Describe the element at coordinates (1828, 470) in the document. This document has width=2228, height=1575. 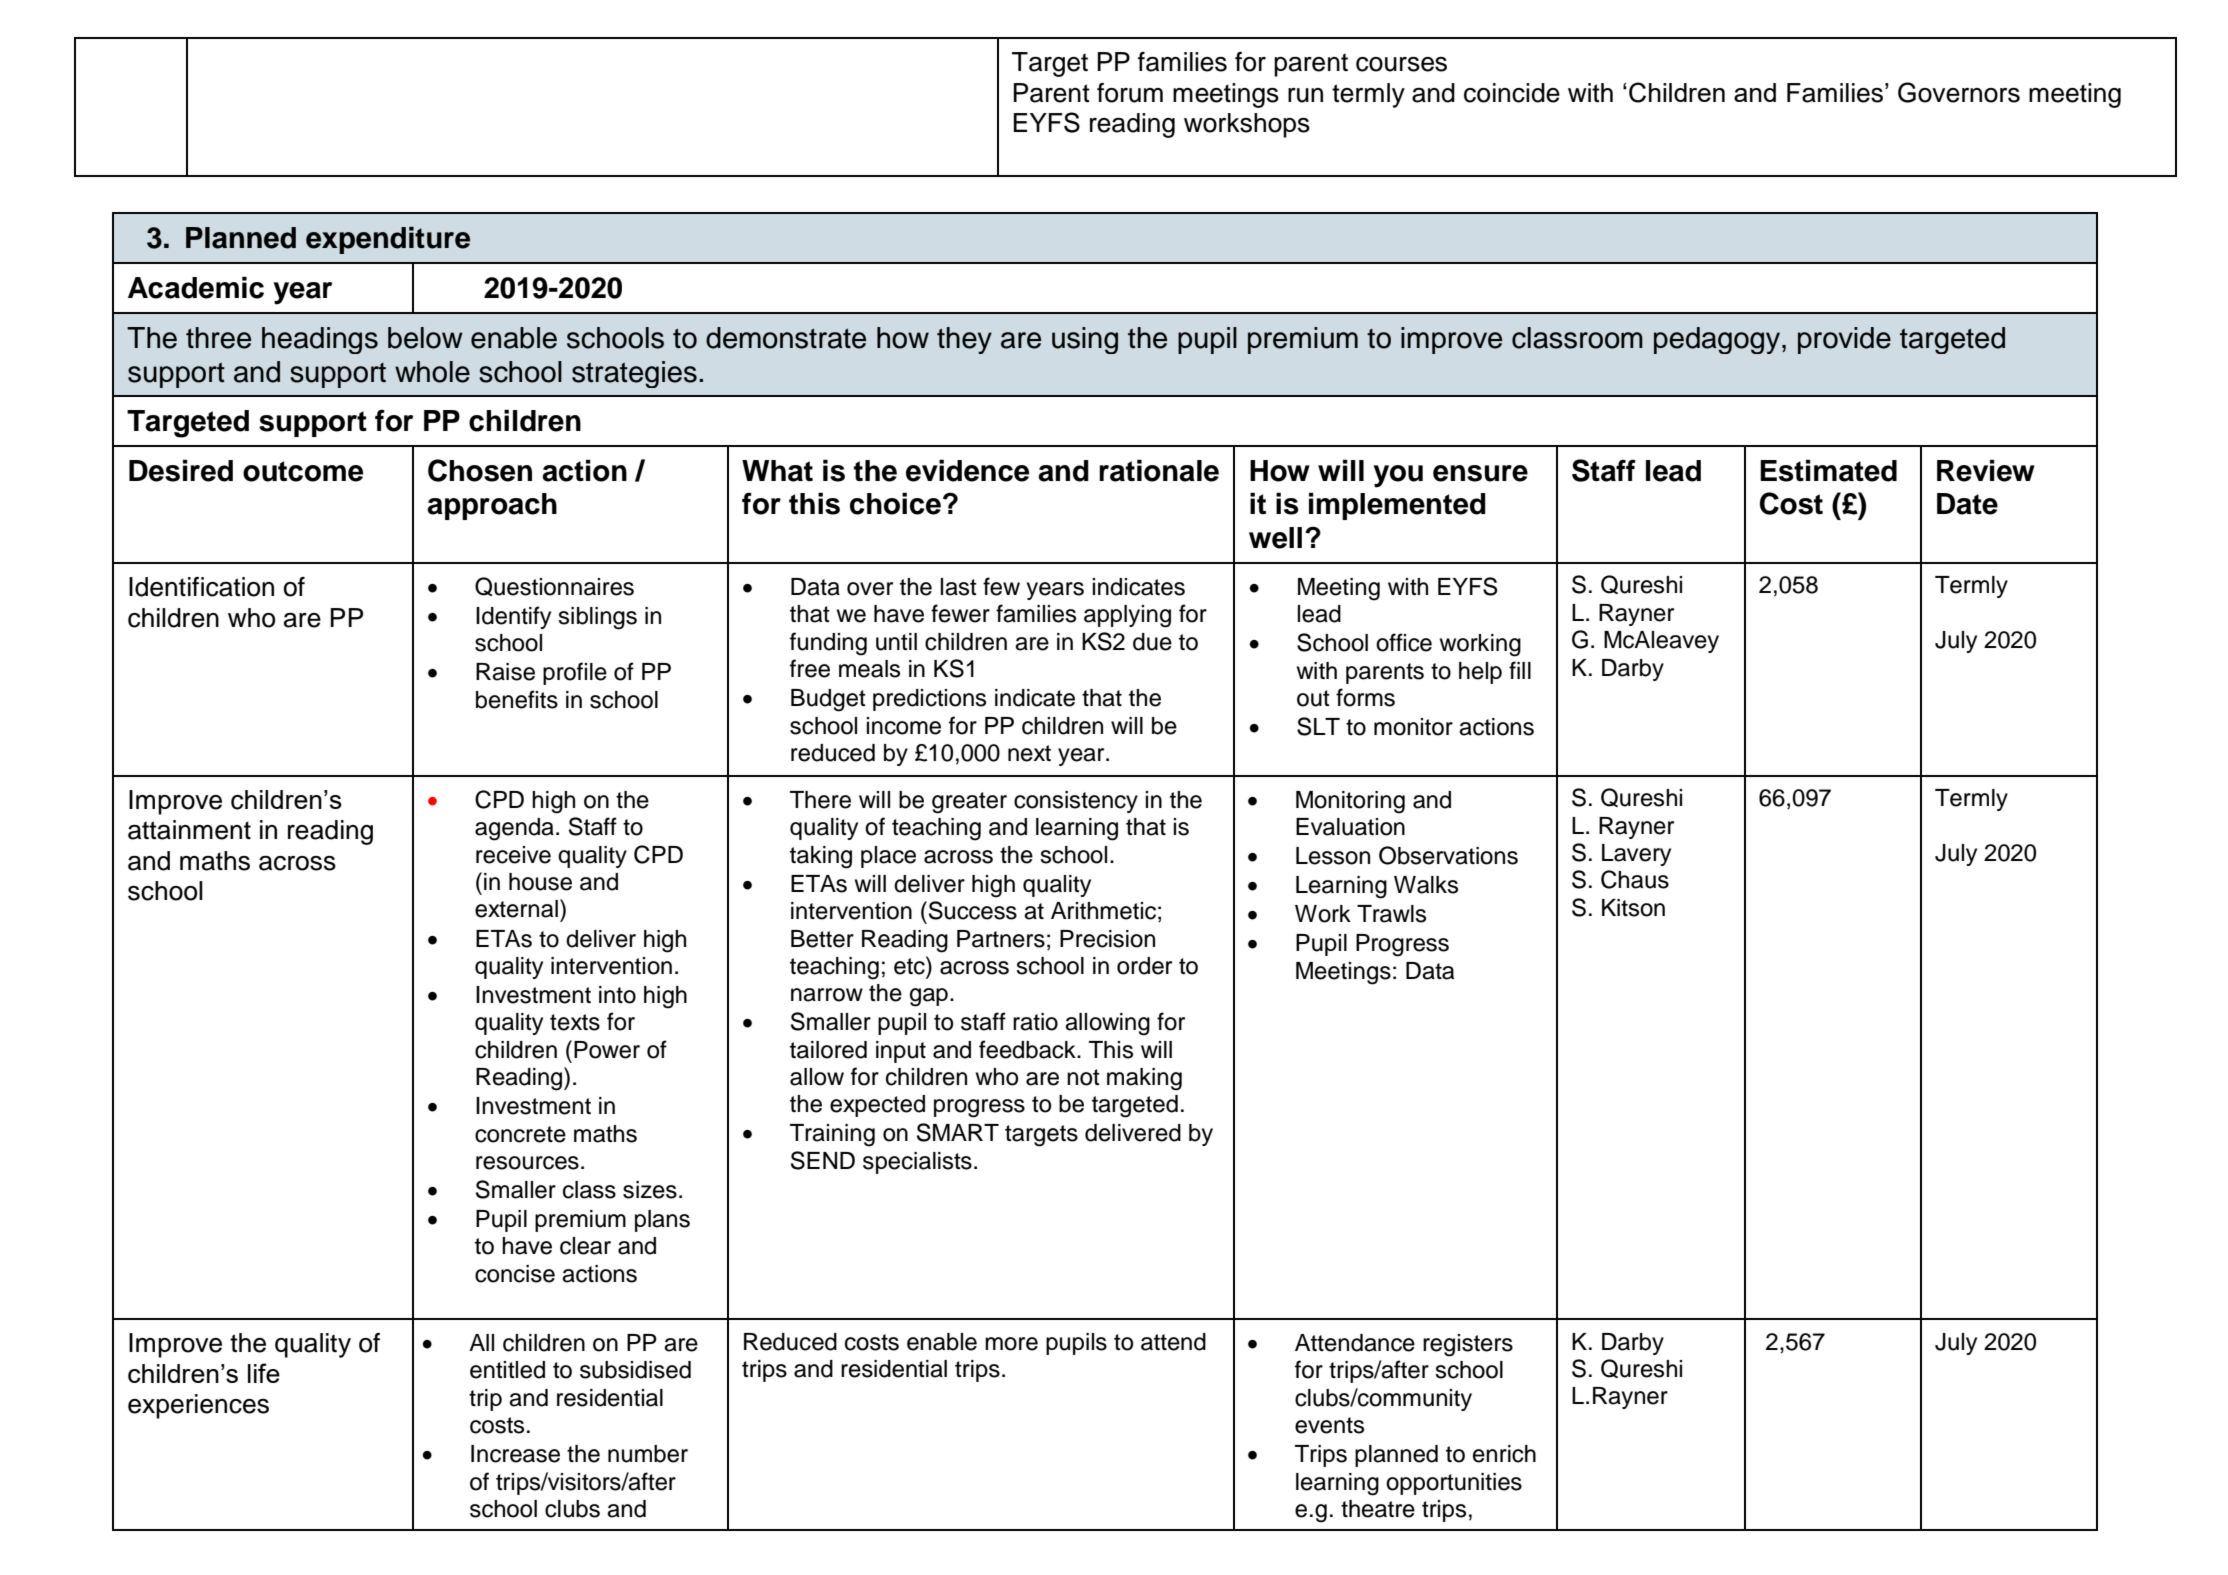
I see `Estimated` at that location.
